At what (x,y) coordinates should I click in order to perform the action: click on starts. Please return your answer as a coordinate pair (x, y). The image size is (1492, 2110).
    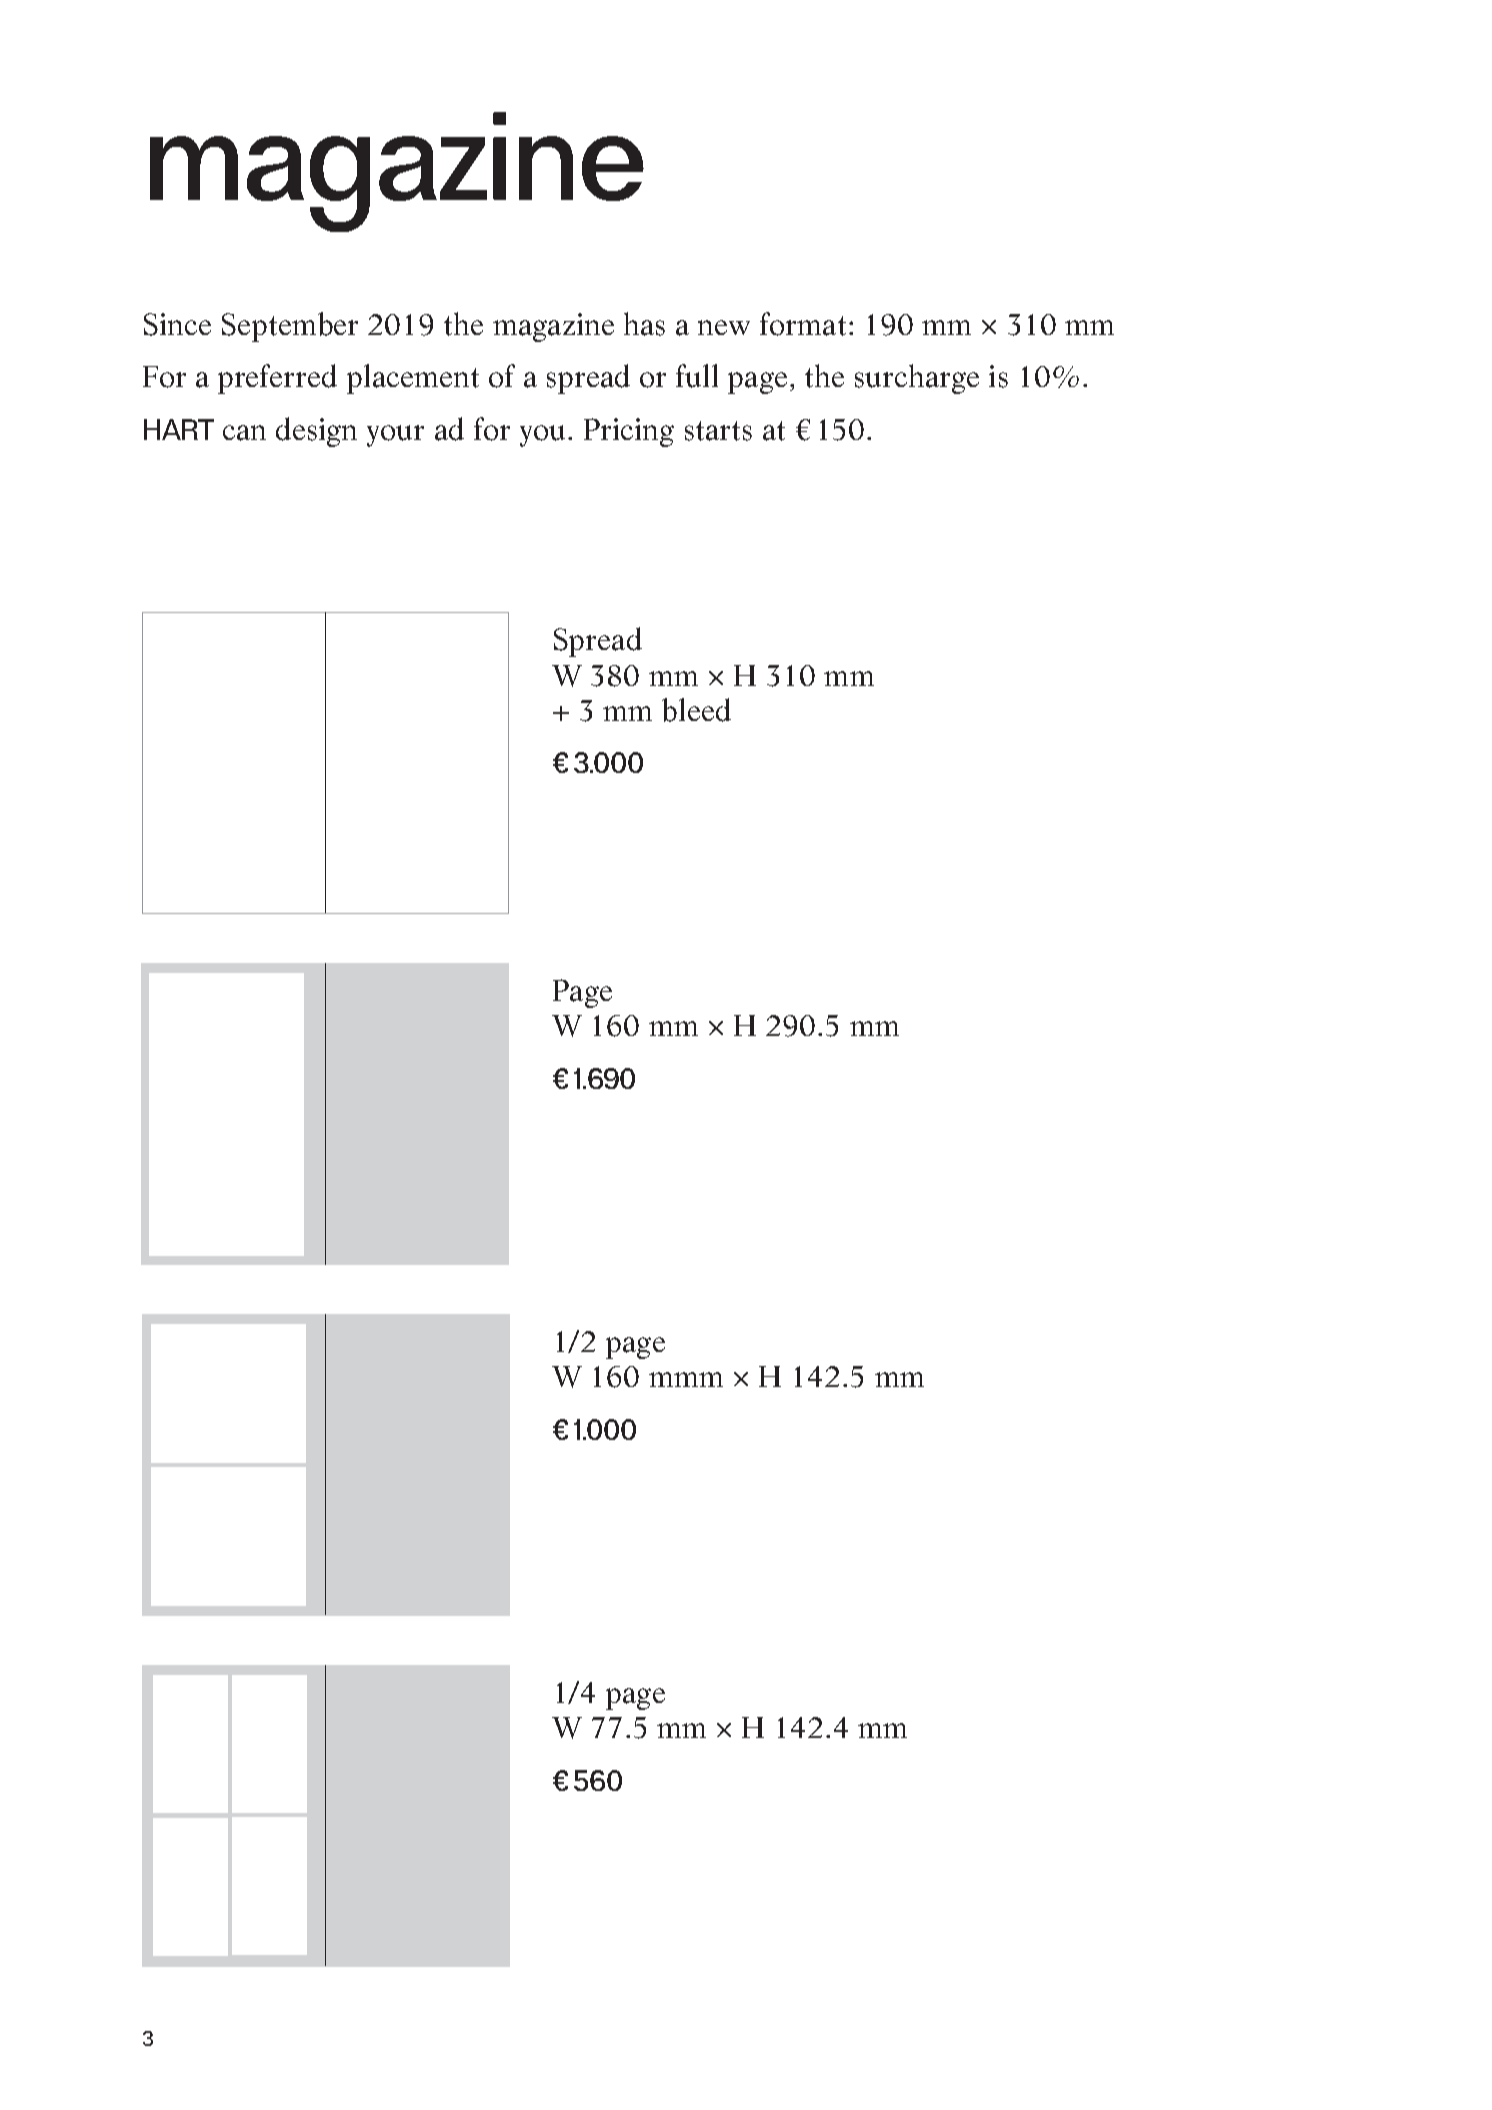
    Looking at the image, I should click on (718, 431).
